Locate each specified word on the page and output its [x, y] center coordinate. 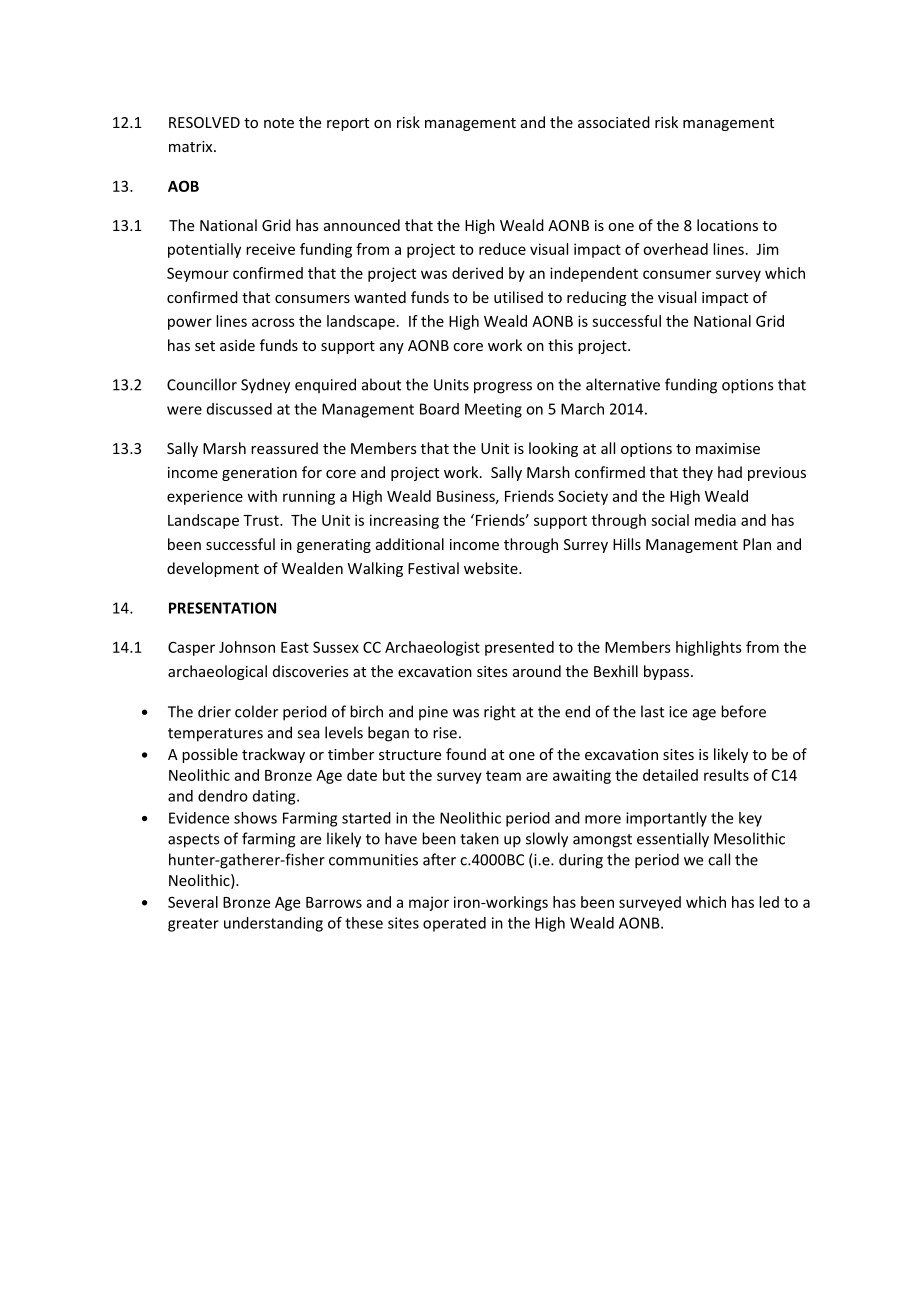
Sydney [265, 386]
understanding [273, 924]
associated [614, 122]
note [279, 123]
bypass [668, 672]
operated [454, 924]
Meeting [493, 410]
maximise [728, 448]
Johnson [247, 647]
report [348, 124]
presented [519, 648]
